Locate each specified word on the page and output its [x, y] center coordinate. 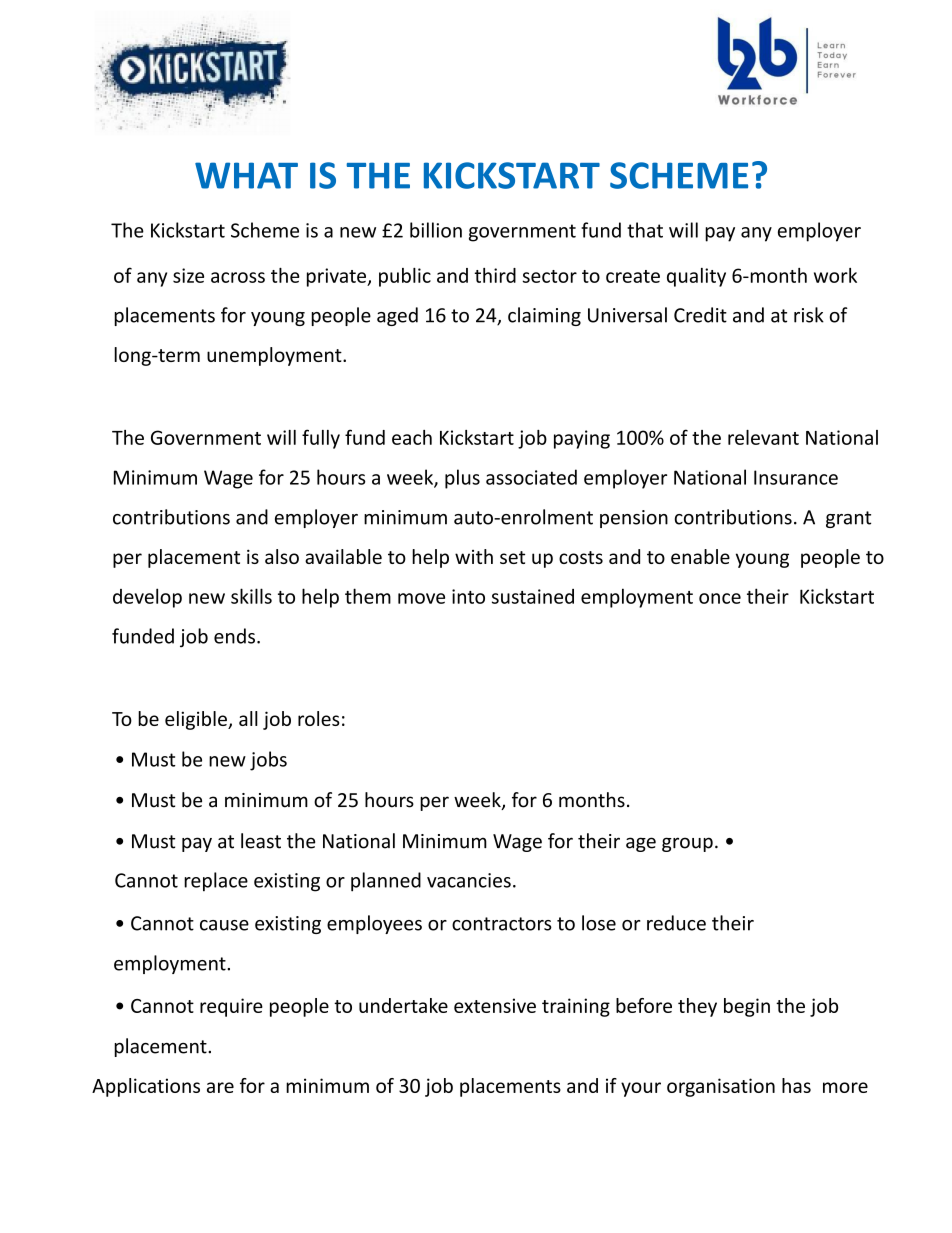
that [645, 230]
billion [436, 230]
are [220, 1087]
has [796, 1085]
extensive [495, 1005]
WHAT [246, 175]
